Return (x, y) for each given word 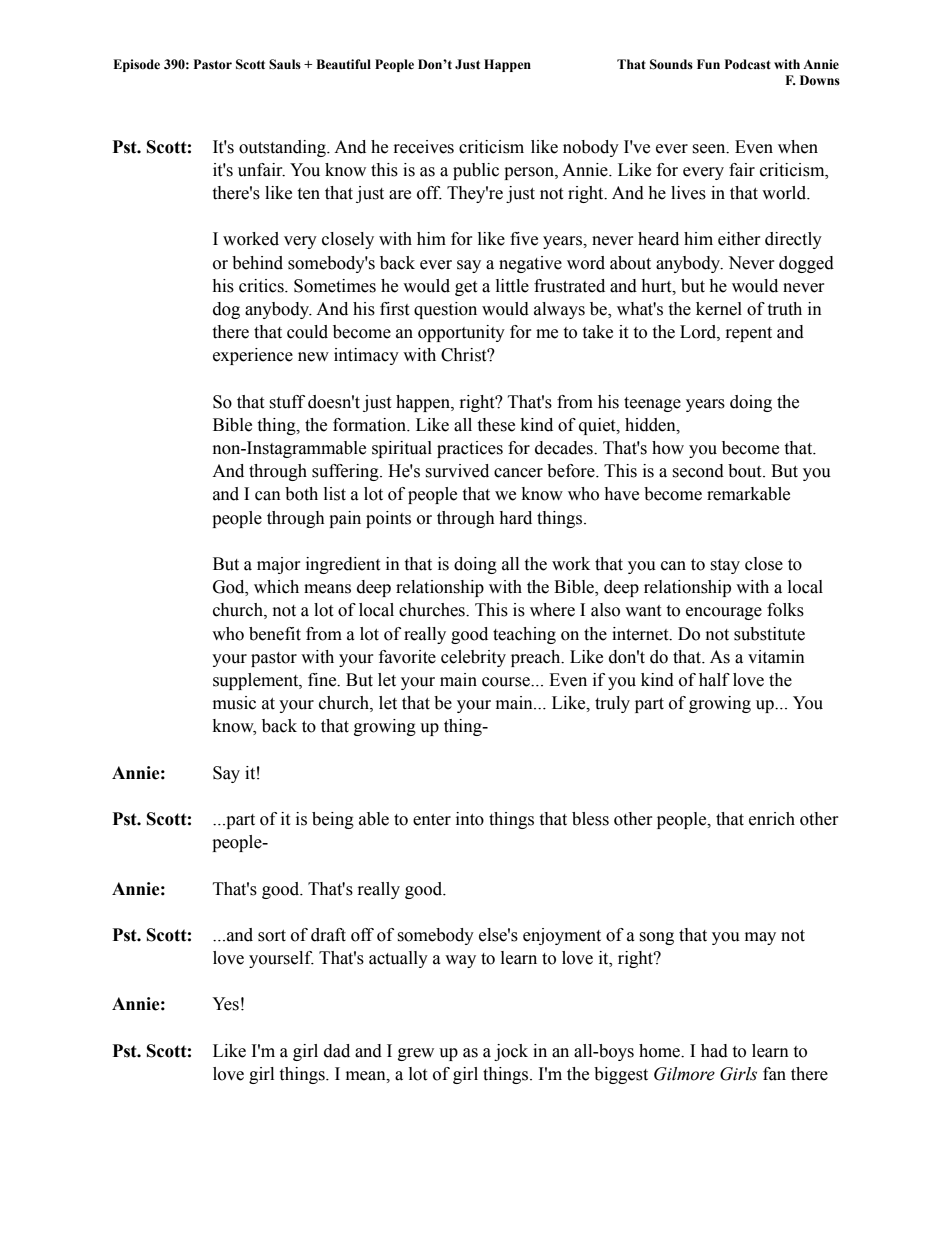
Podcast (748, 64)
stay (725, 566)
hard (515, 518)
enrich (772, 819)
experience (253, 356)
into (470, 819)
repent (749, 334)
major (279, 565)
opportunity (461, 333)
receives (424, 147)
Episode (136, 65)
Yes (225, 1004)
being (333, 820)
